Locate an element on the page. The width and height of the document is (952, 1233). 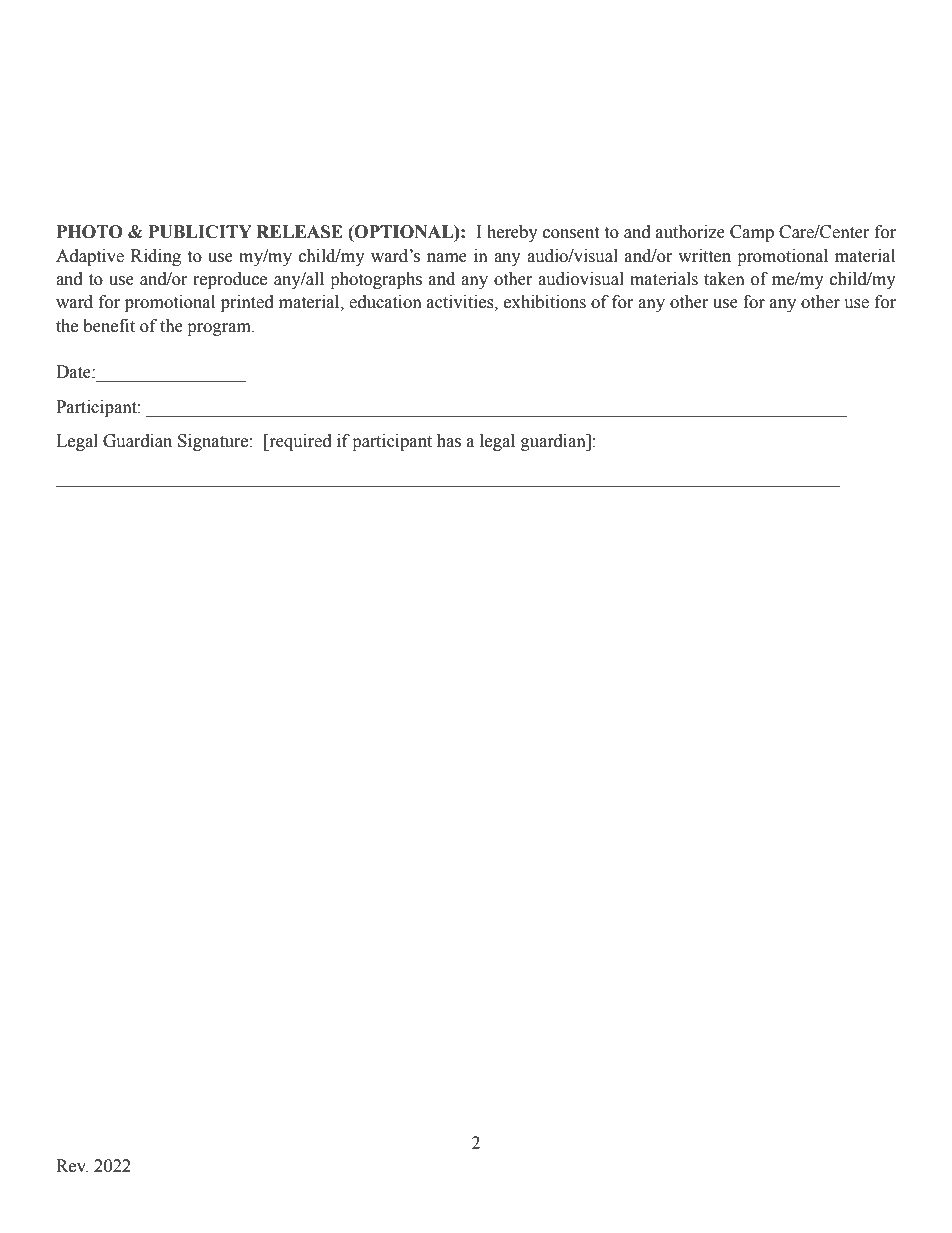
program is located at coordinates (220, 329).
